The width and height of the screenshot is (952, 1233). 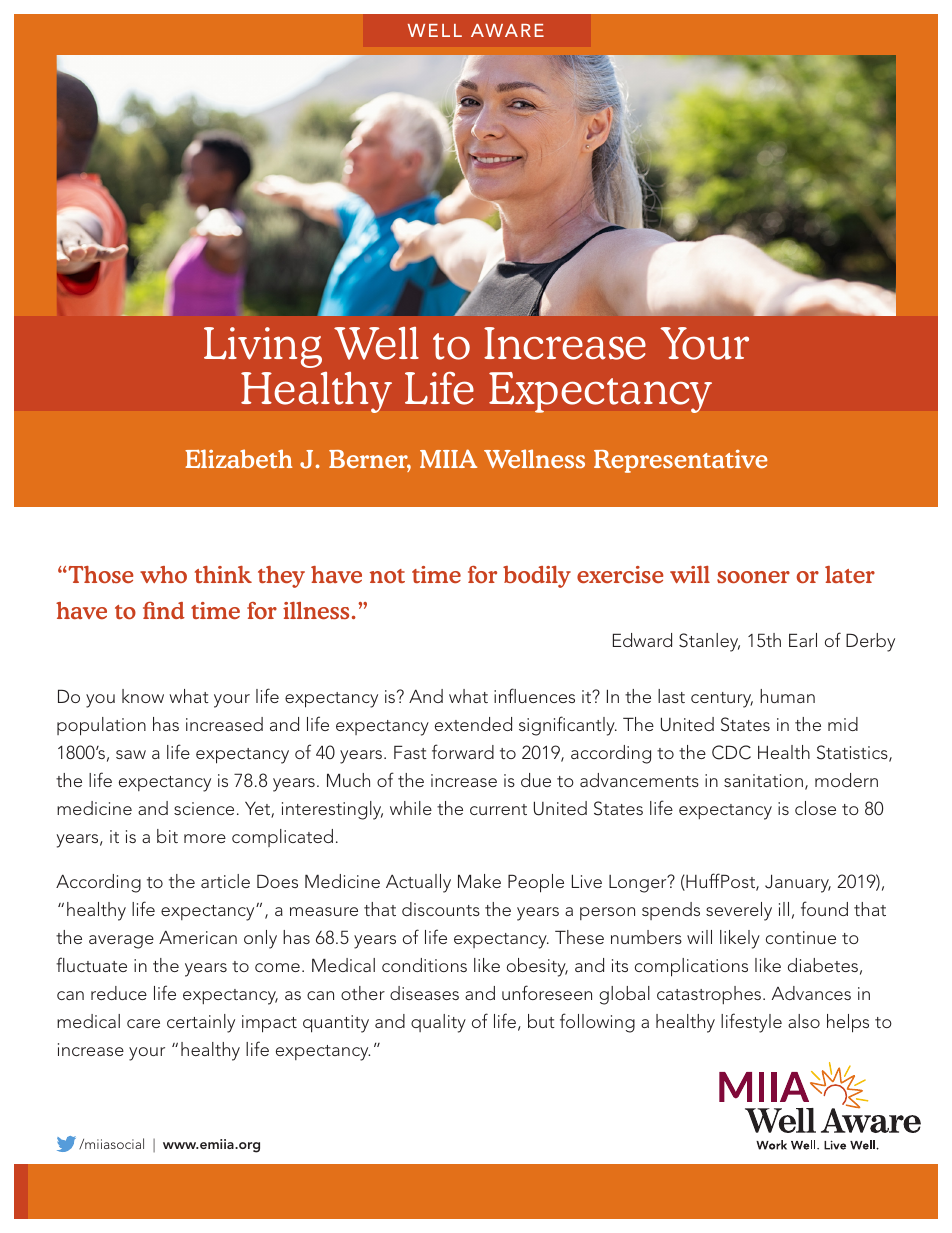 What do you see at coordinates (787, 696) in the screenshot?
I see `human` at bounding box center [787, 696].
